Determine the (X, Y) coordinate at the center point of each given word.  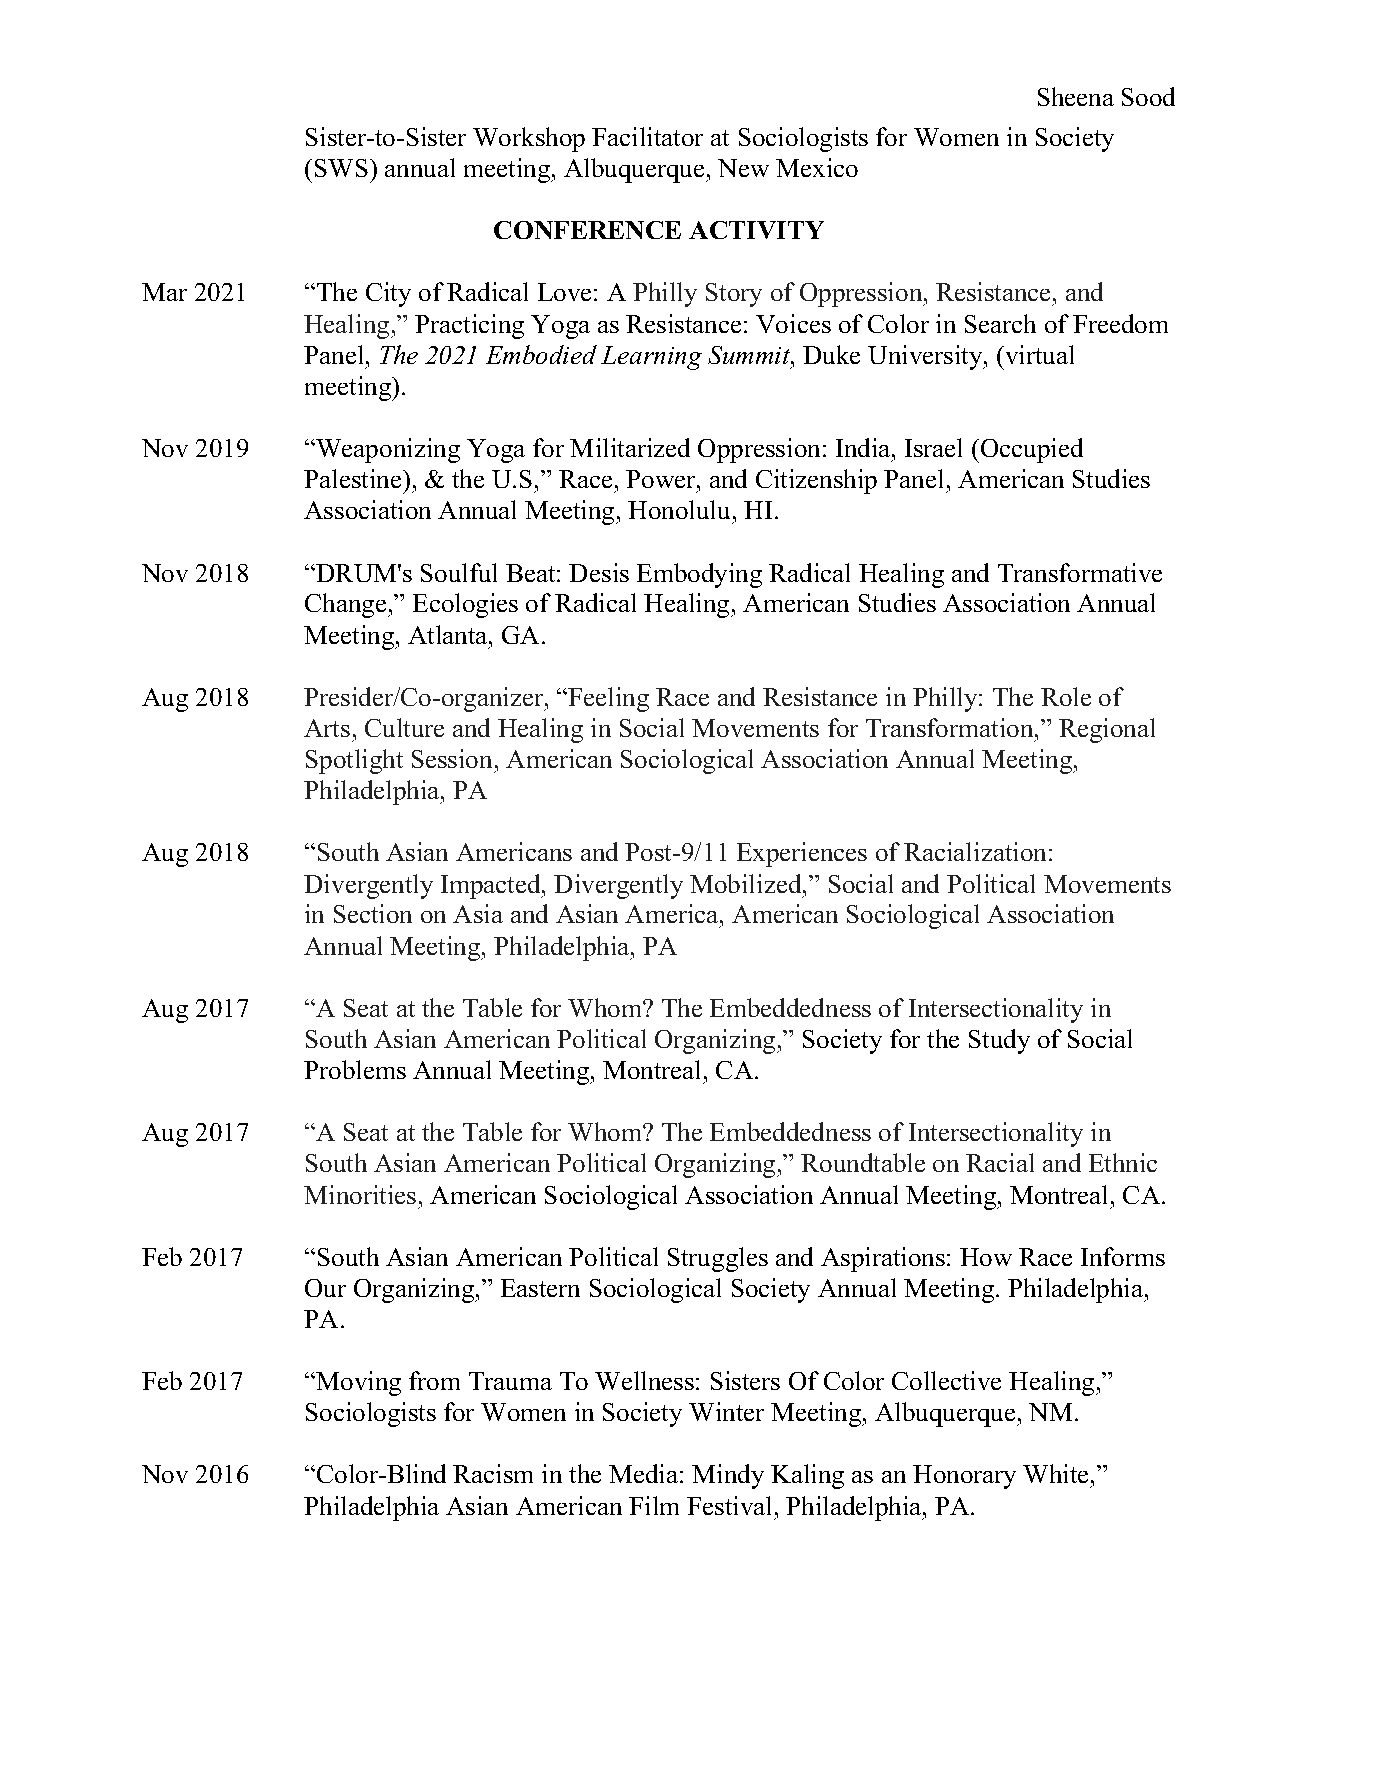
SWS (341, 168)
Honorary (964, 1477)
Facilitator (647, 136)
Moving (357, 1383)
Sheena (1076, 96)
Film (654, 1505)
